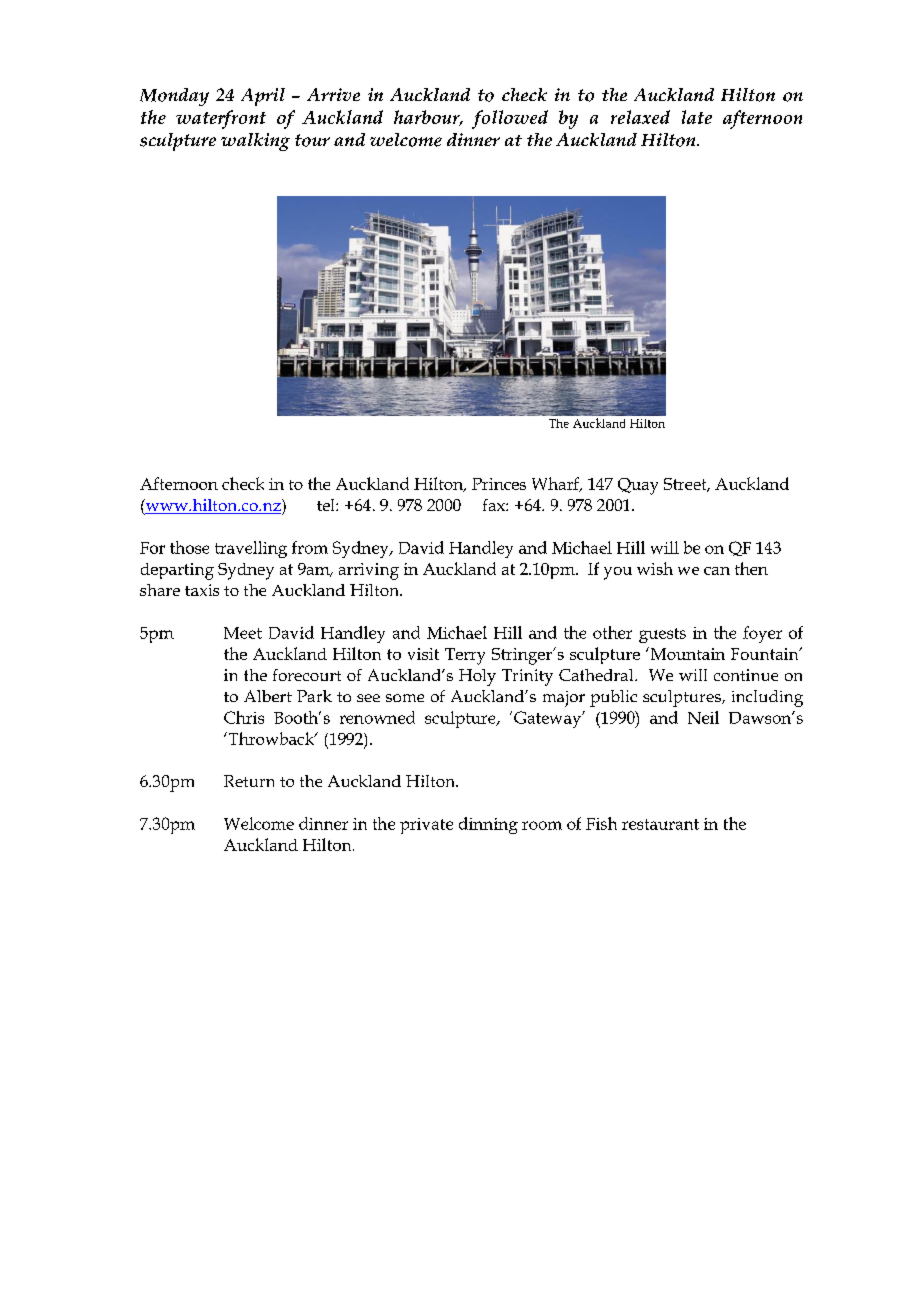  Describe the element at coordinates (686, 653) in the screenshot. I see `Mountain` at that location.
